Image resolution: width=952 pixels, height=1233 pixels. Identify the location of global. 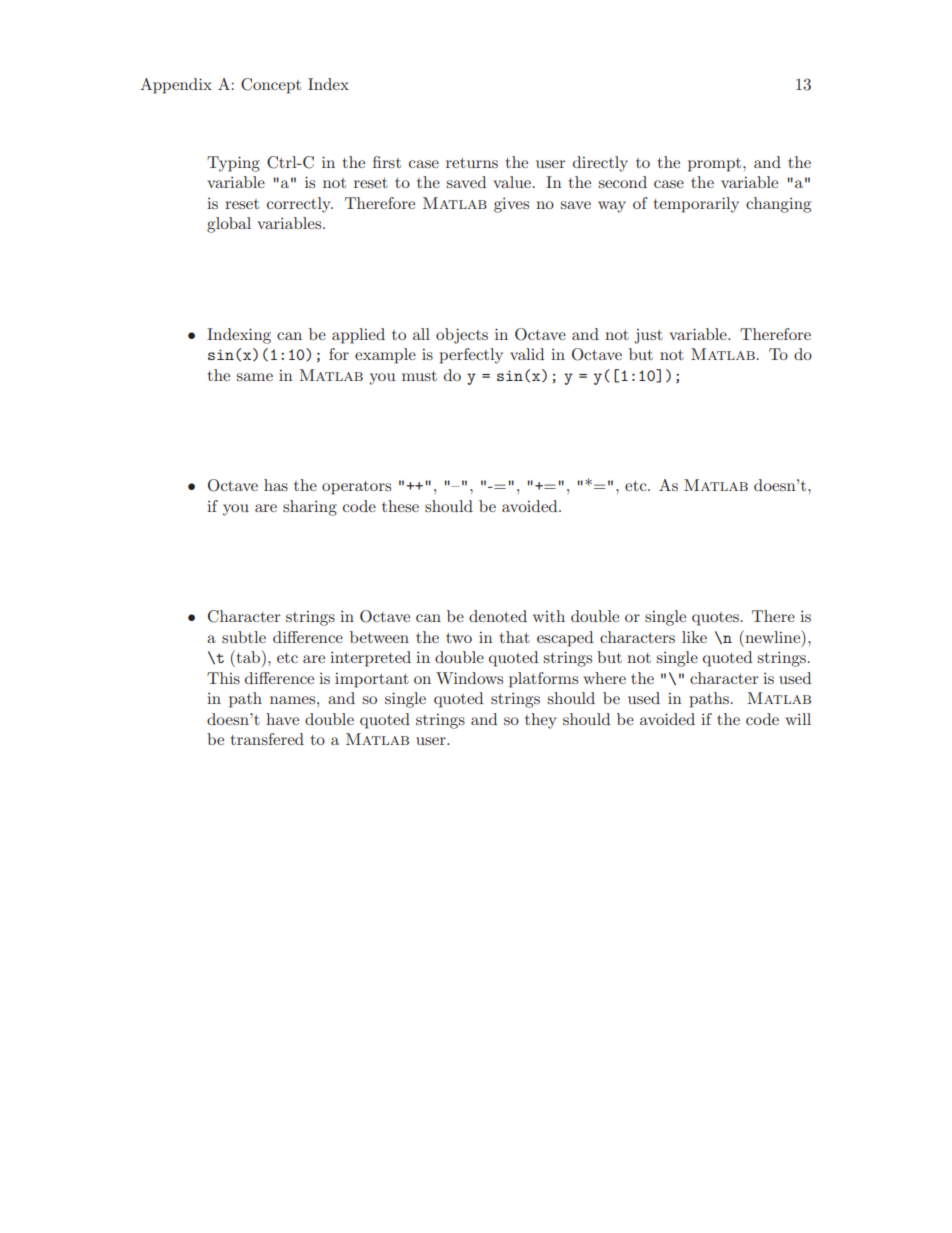
(229, 225).
